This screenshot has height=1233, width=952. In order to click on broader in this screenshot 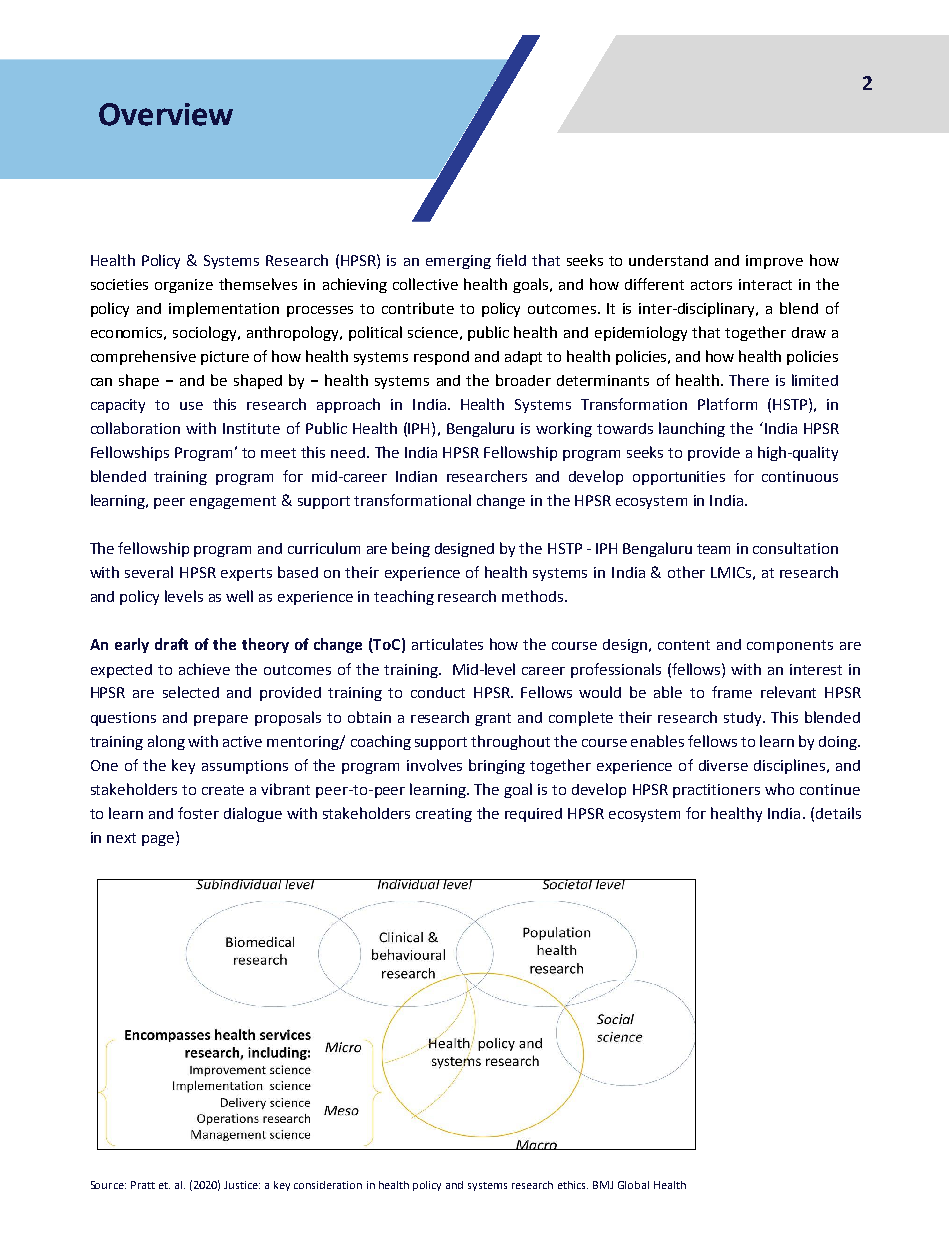, I will do `click(523, 380)`.
